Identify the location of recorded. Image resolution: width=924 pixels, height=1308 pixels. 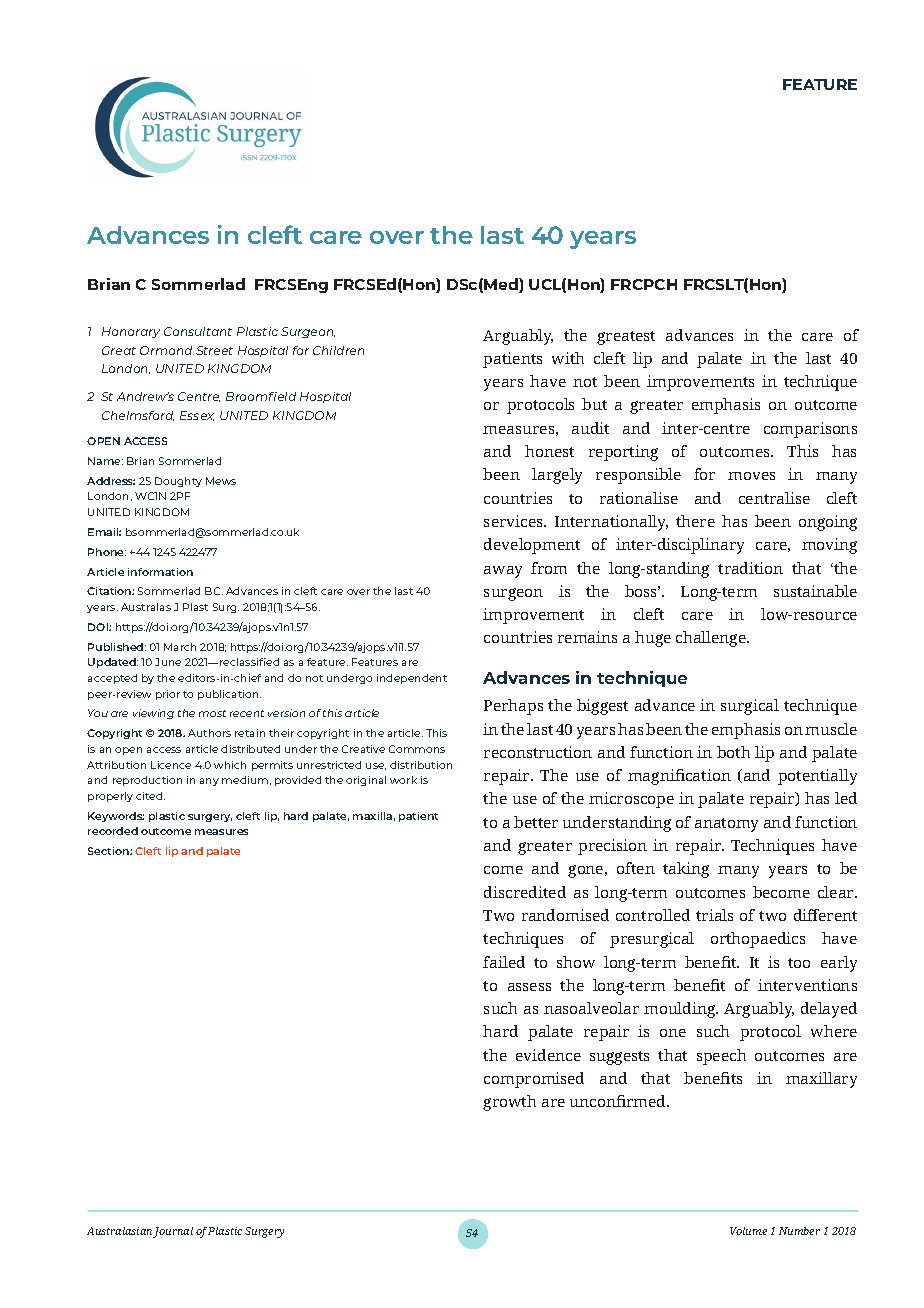
(113, 831).
